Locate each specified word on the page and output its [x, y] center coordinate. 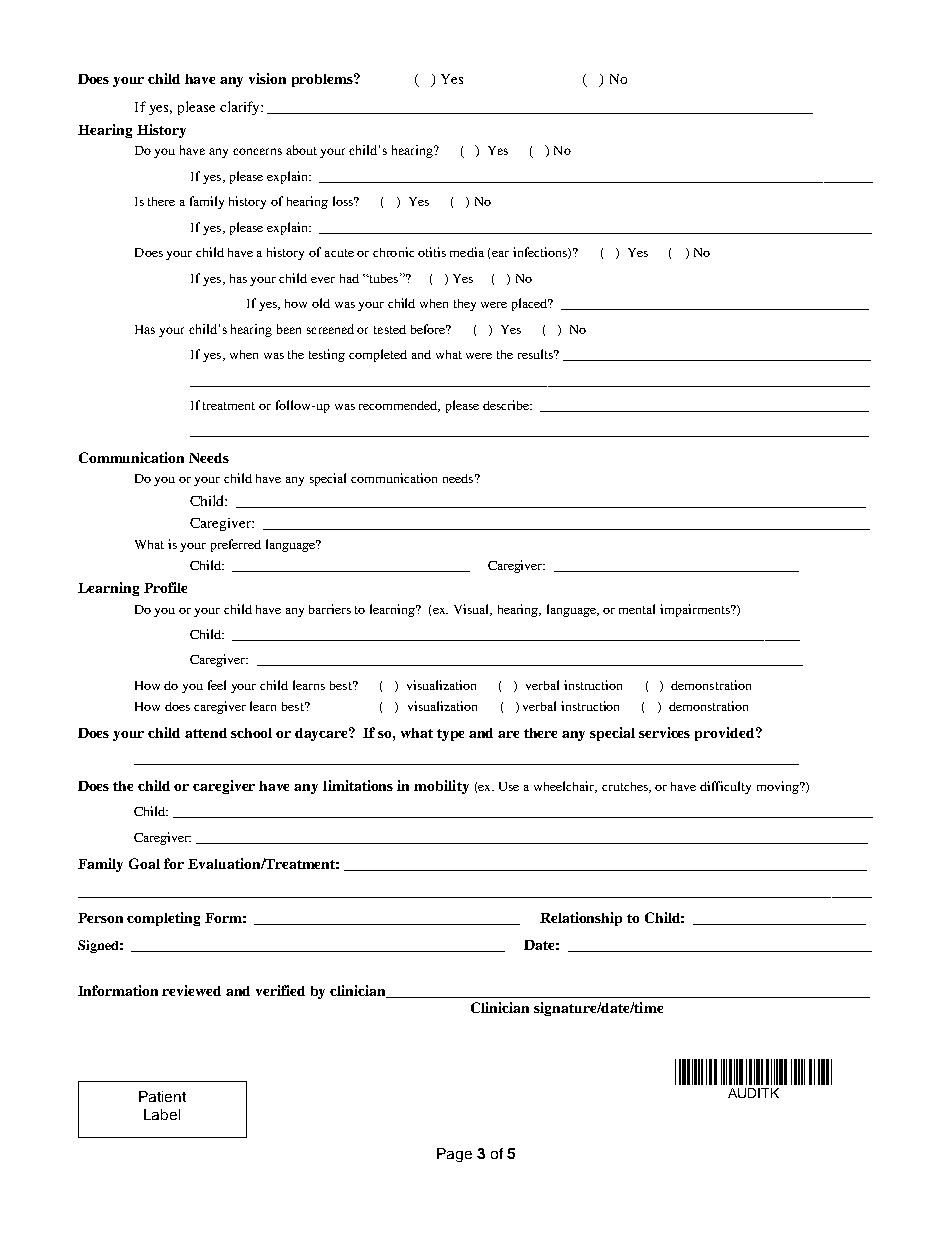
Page [454, 1155]
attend [206, 733]
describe [507, 405]
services [664, 732]
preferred [236, 545]
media [467, 252]
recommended [399, 406]
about [301, 150]
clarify [241, 108]
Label [162, 1114]
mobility [441, 787]
